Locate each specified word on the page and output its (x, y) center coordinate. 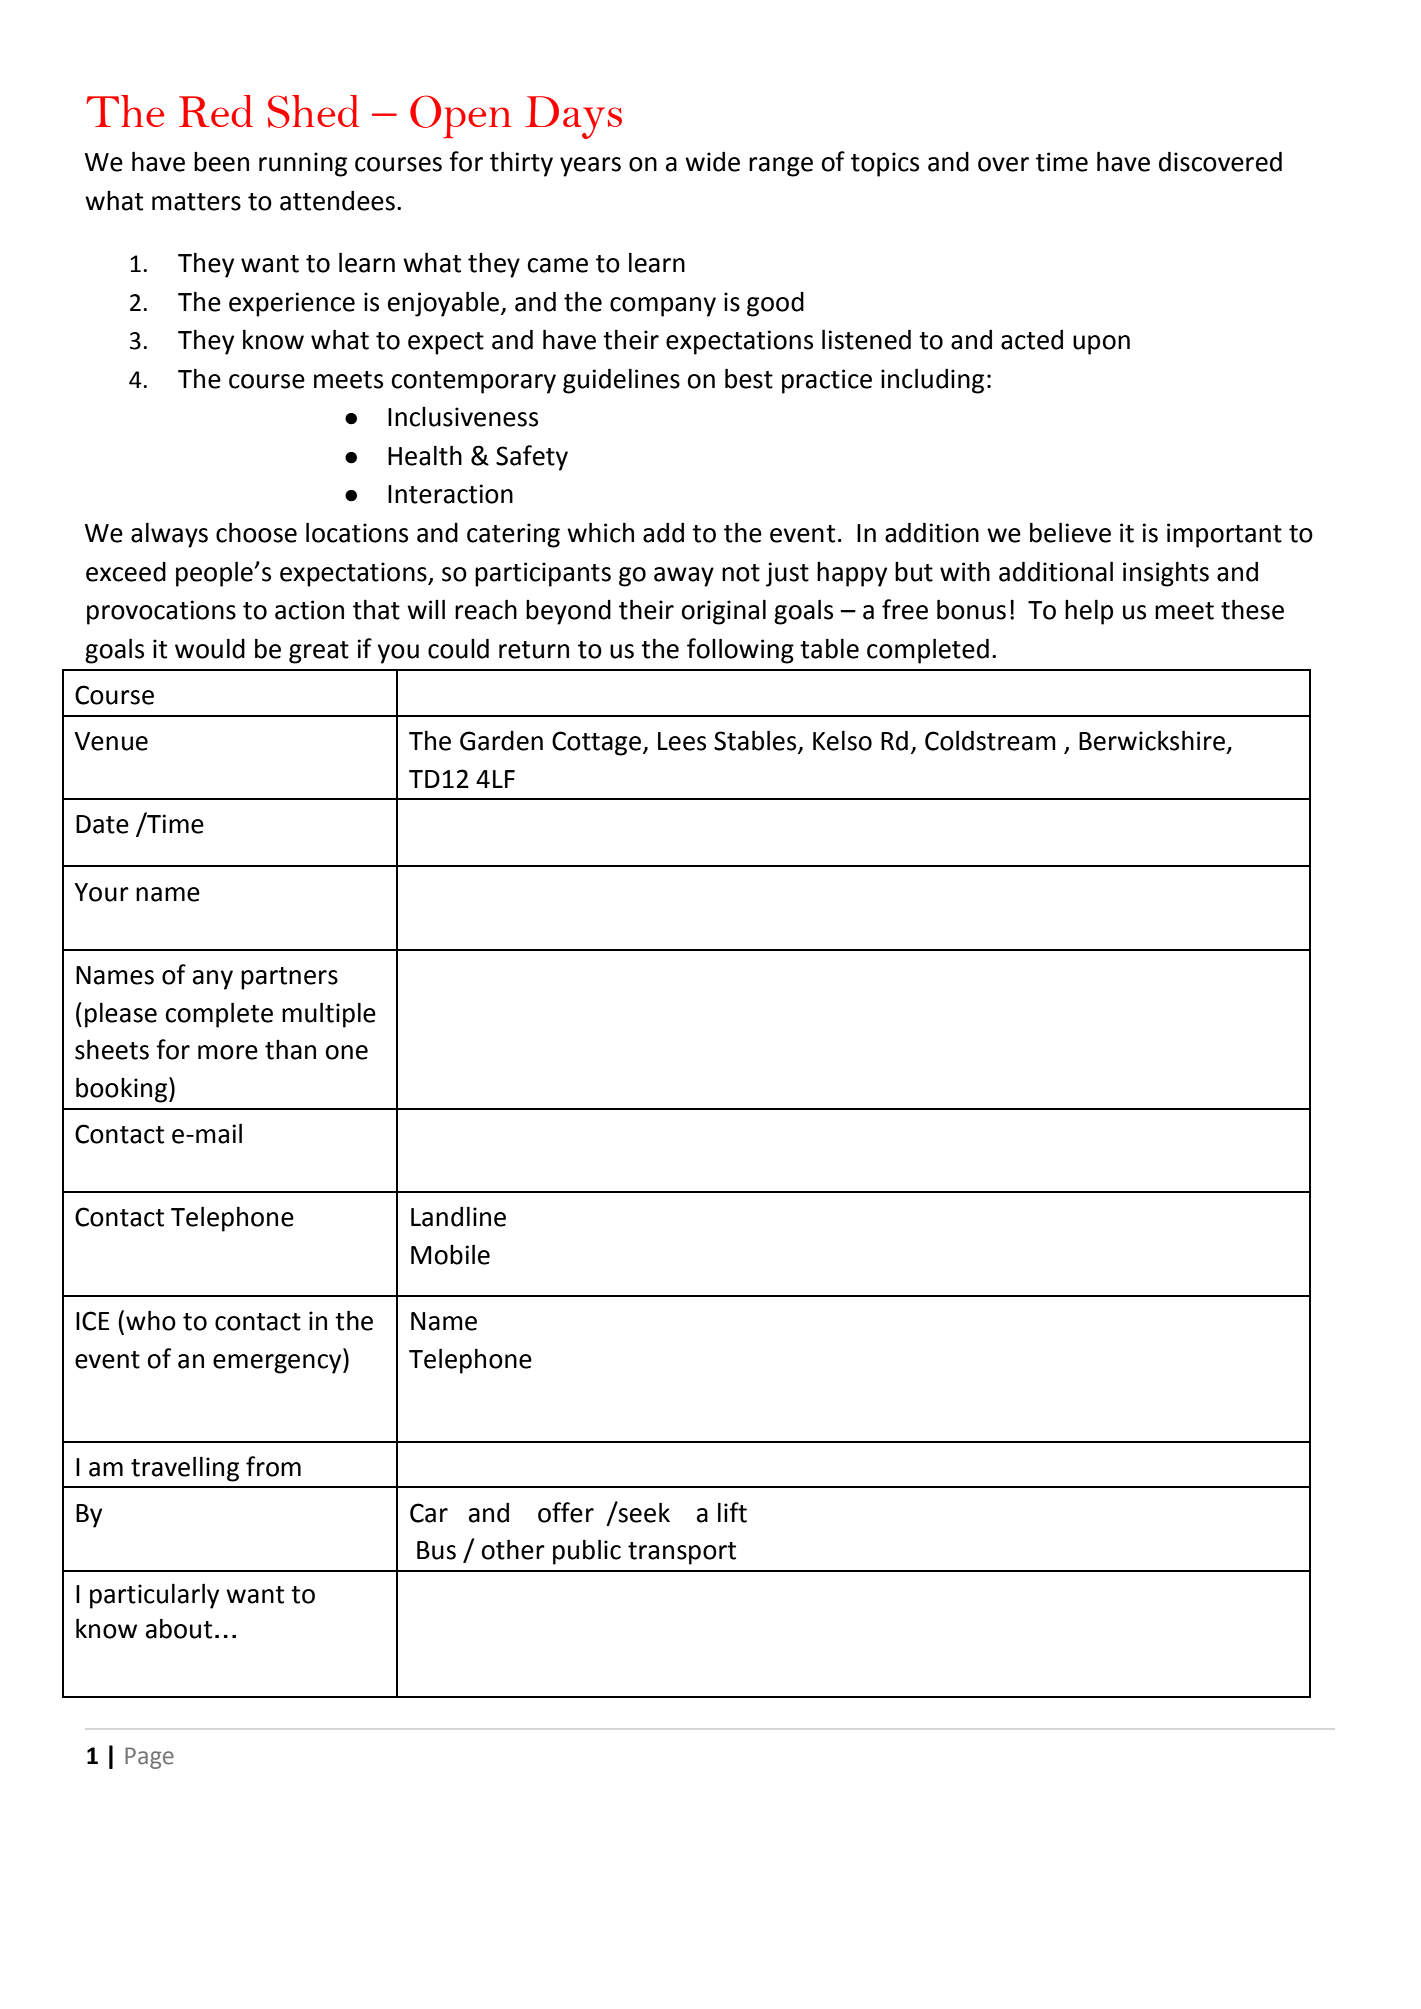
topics (885, 164)
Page (149, 1758)
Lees (682, 741)
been (221, 162)
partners (289, 978)
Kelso (842, 740)
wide (712, 161)
